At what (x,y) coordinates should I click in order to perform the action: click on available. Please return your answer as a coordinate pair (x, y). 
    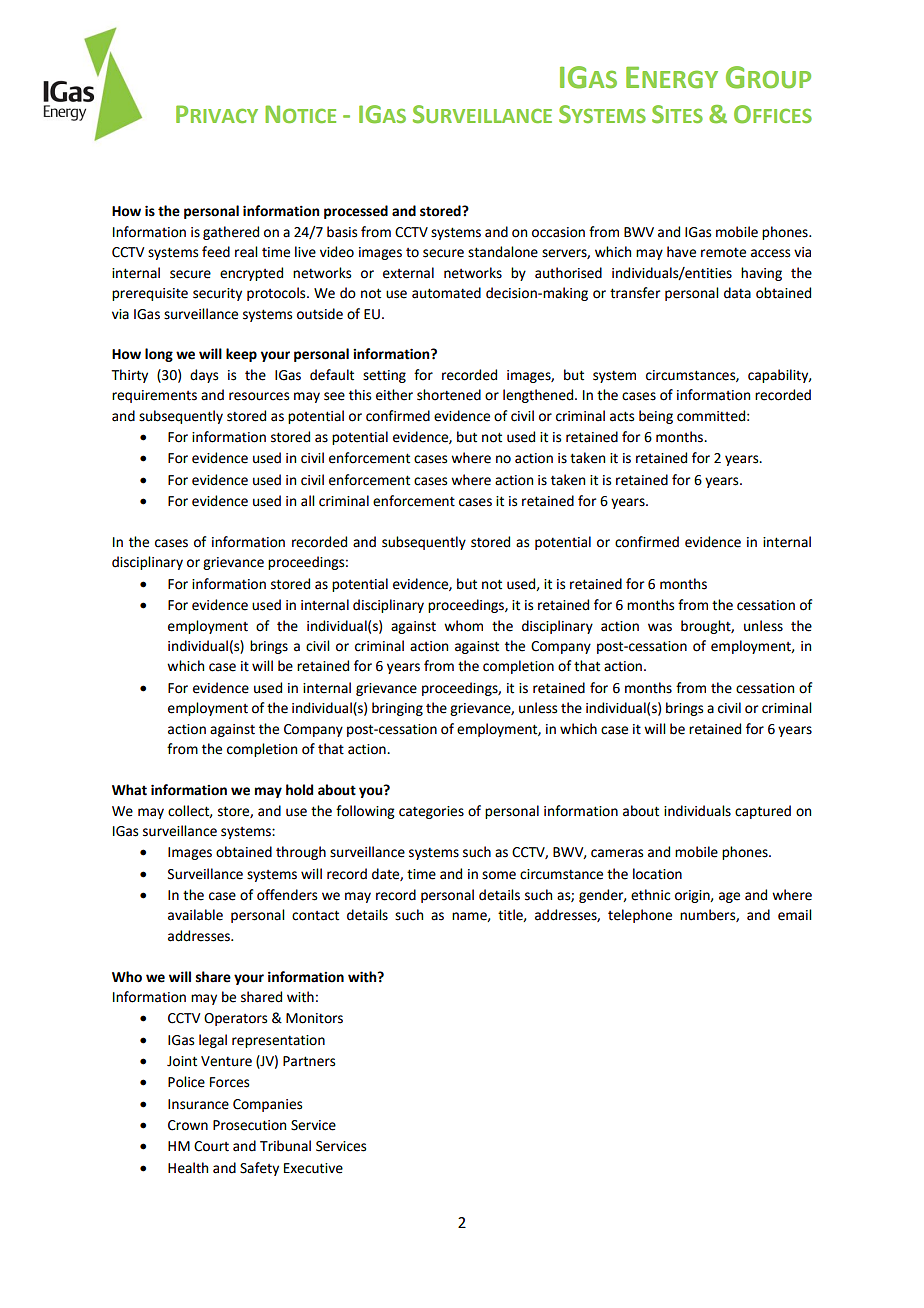
    Looking at the image, I should click on (195, 915).
